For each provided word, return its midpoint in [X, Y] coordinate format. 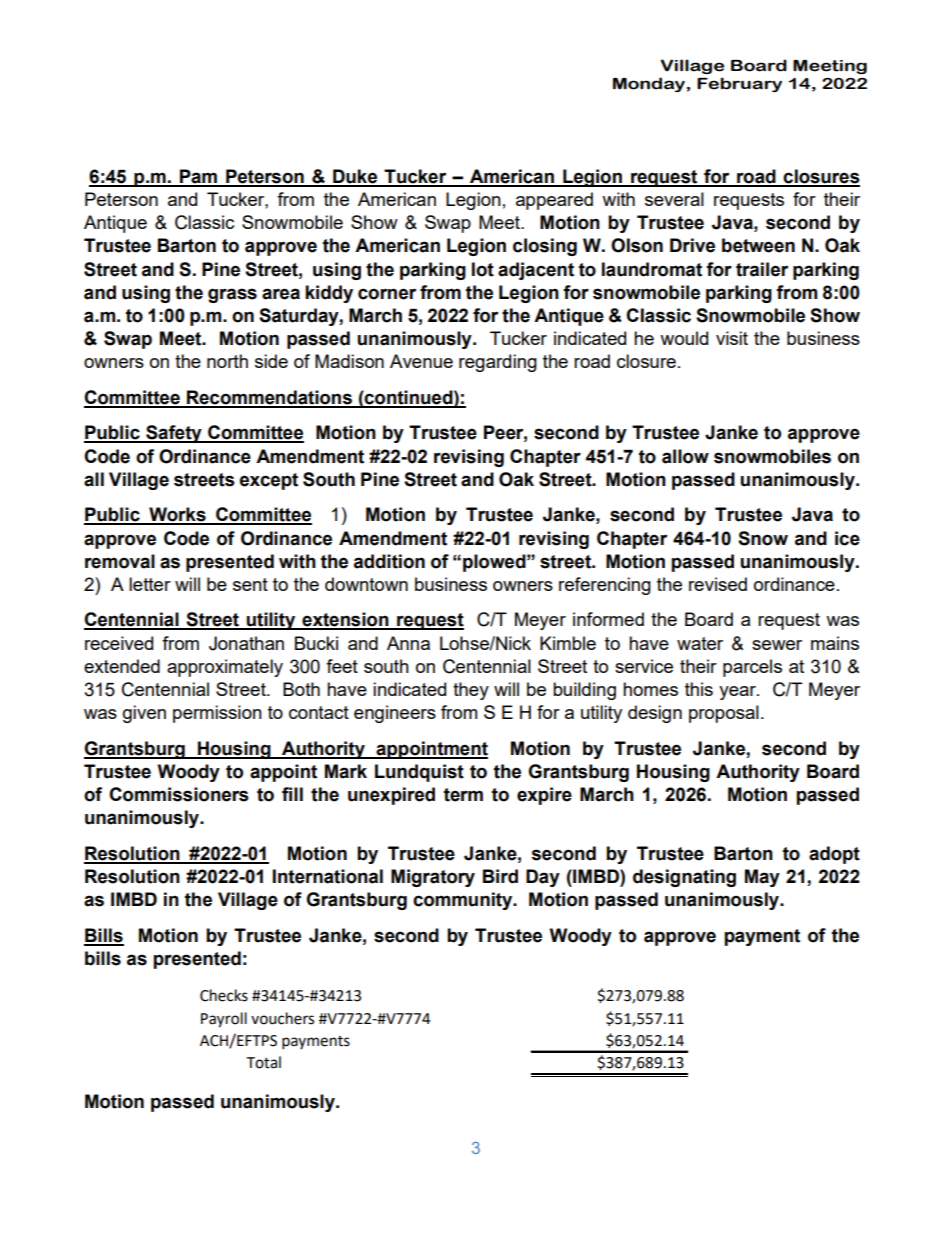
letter [150, 584]
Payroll [224, 1020]
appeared [554, 201]
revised [718, 584]
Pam [198, 177]
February [739, 84]
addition [389, 561]
